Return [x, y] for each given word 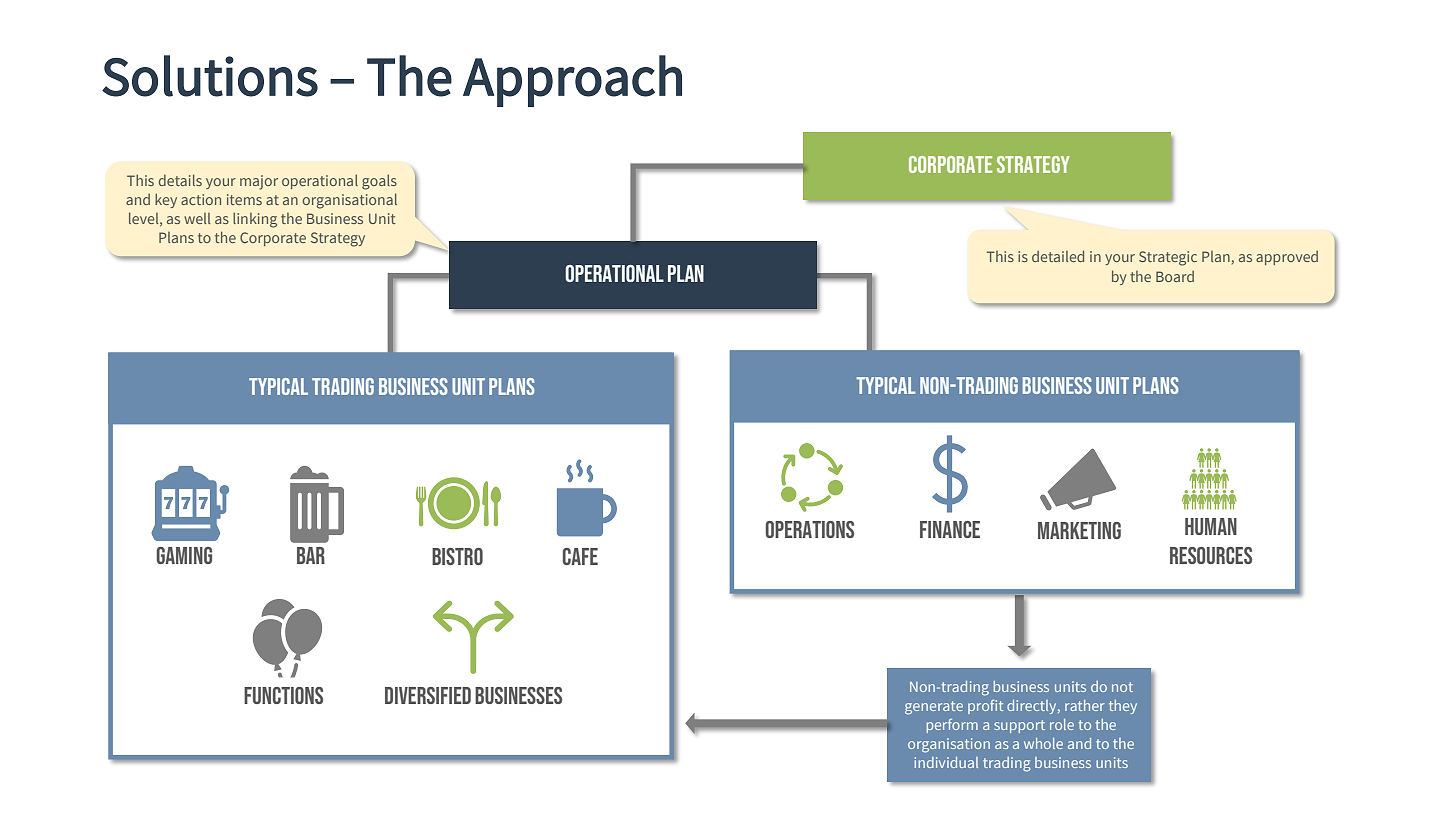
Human [1211, 526]
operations [809, 529]
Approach [572, 81]
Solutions [210, 76]
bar [311, 555]
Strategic [1168, 258]
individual [946, 762]
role [1062, 724]
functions [283, 695]
